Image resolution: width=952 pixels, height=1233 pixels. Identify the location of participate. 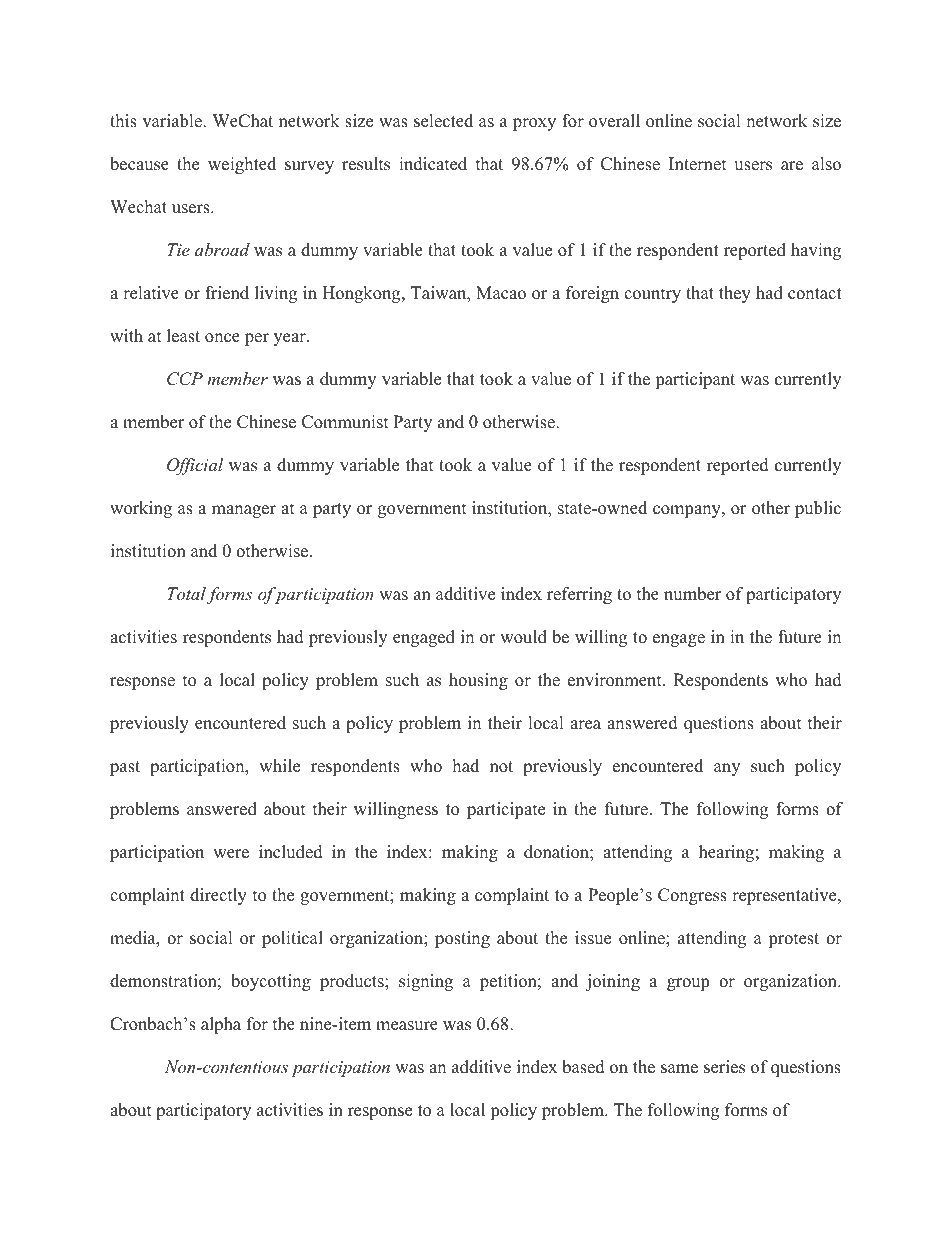
(506, 810).
